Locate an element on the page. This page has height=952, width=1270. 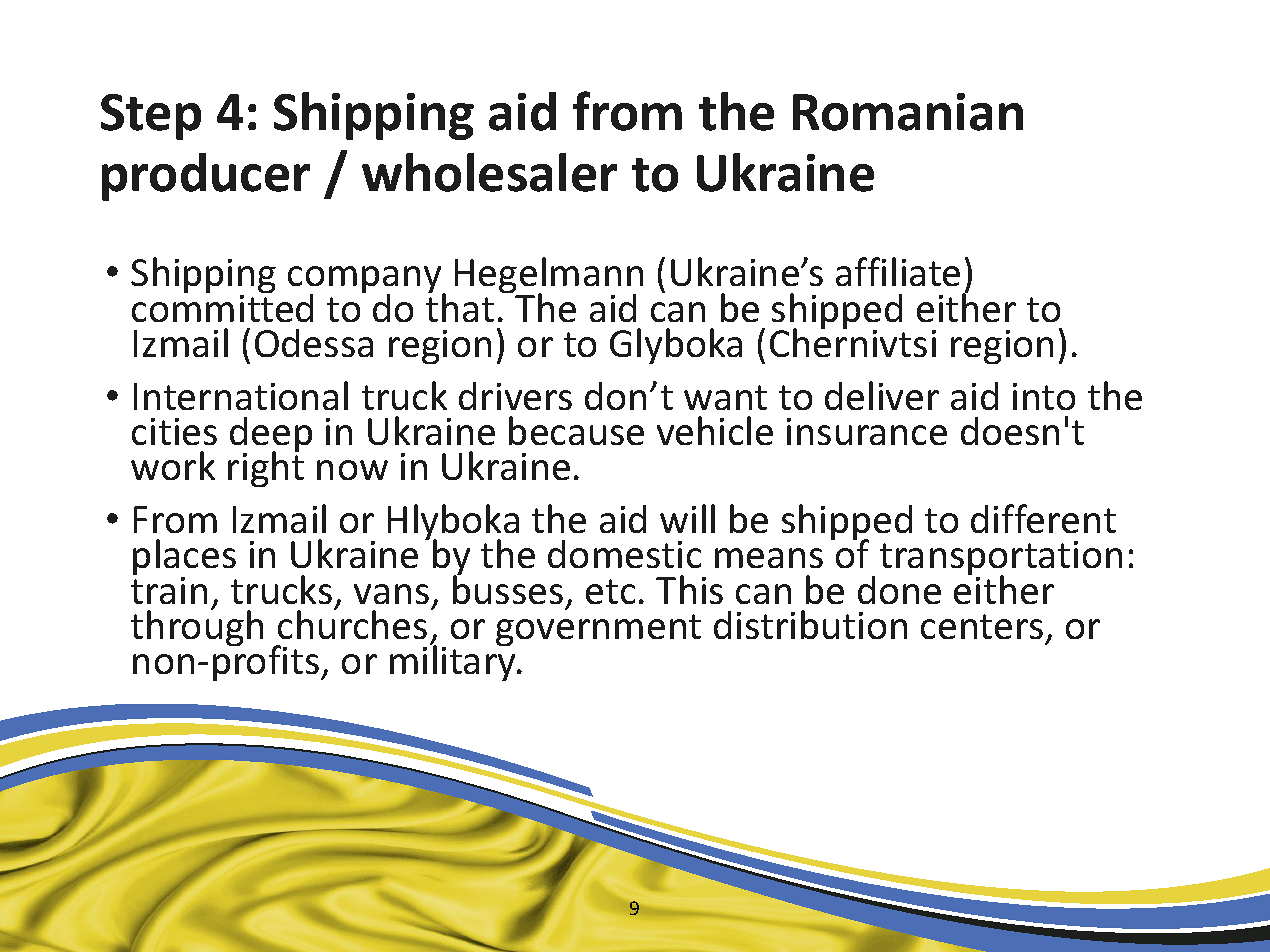
through is located at coordinates (197, 627).
